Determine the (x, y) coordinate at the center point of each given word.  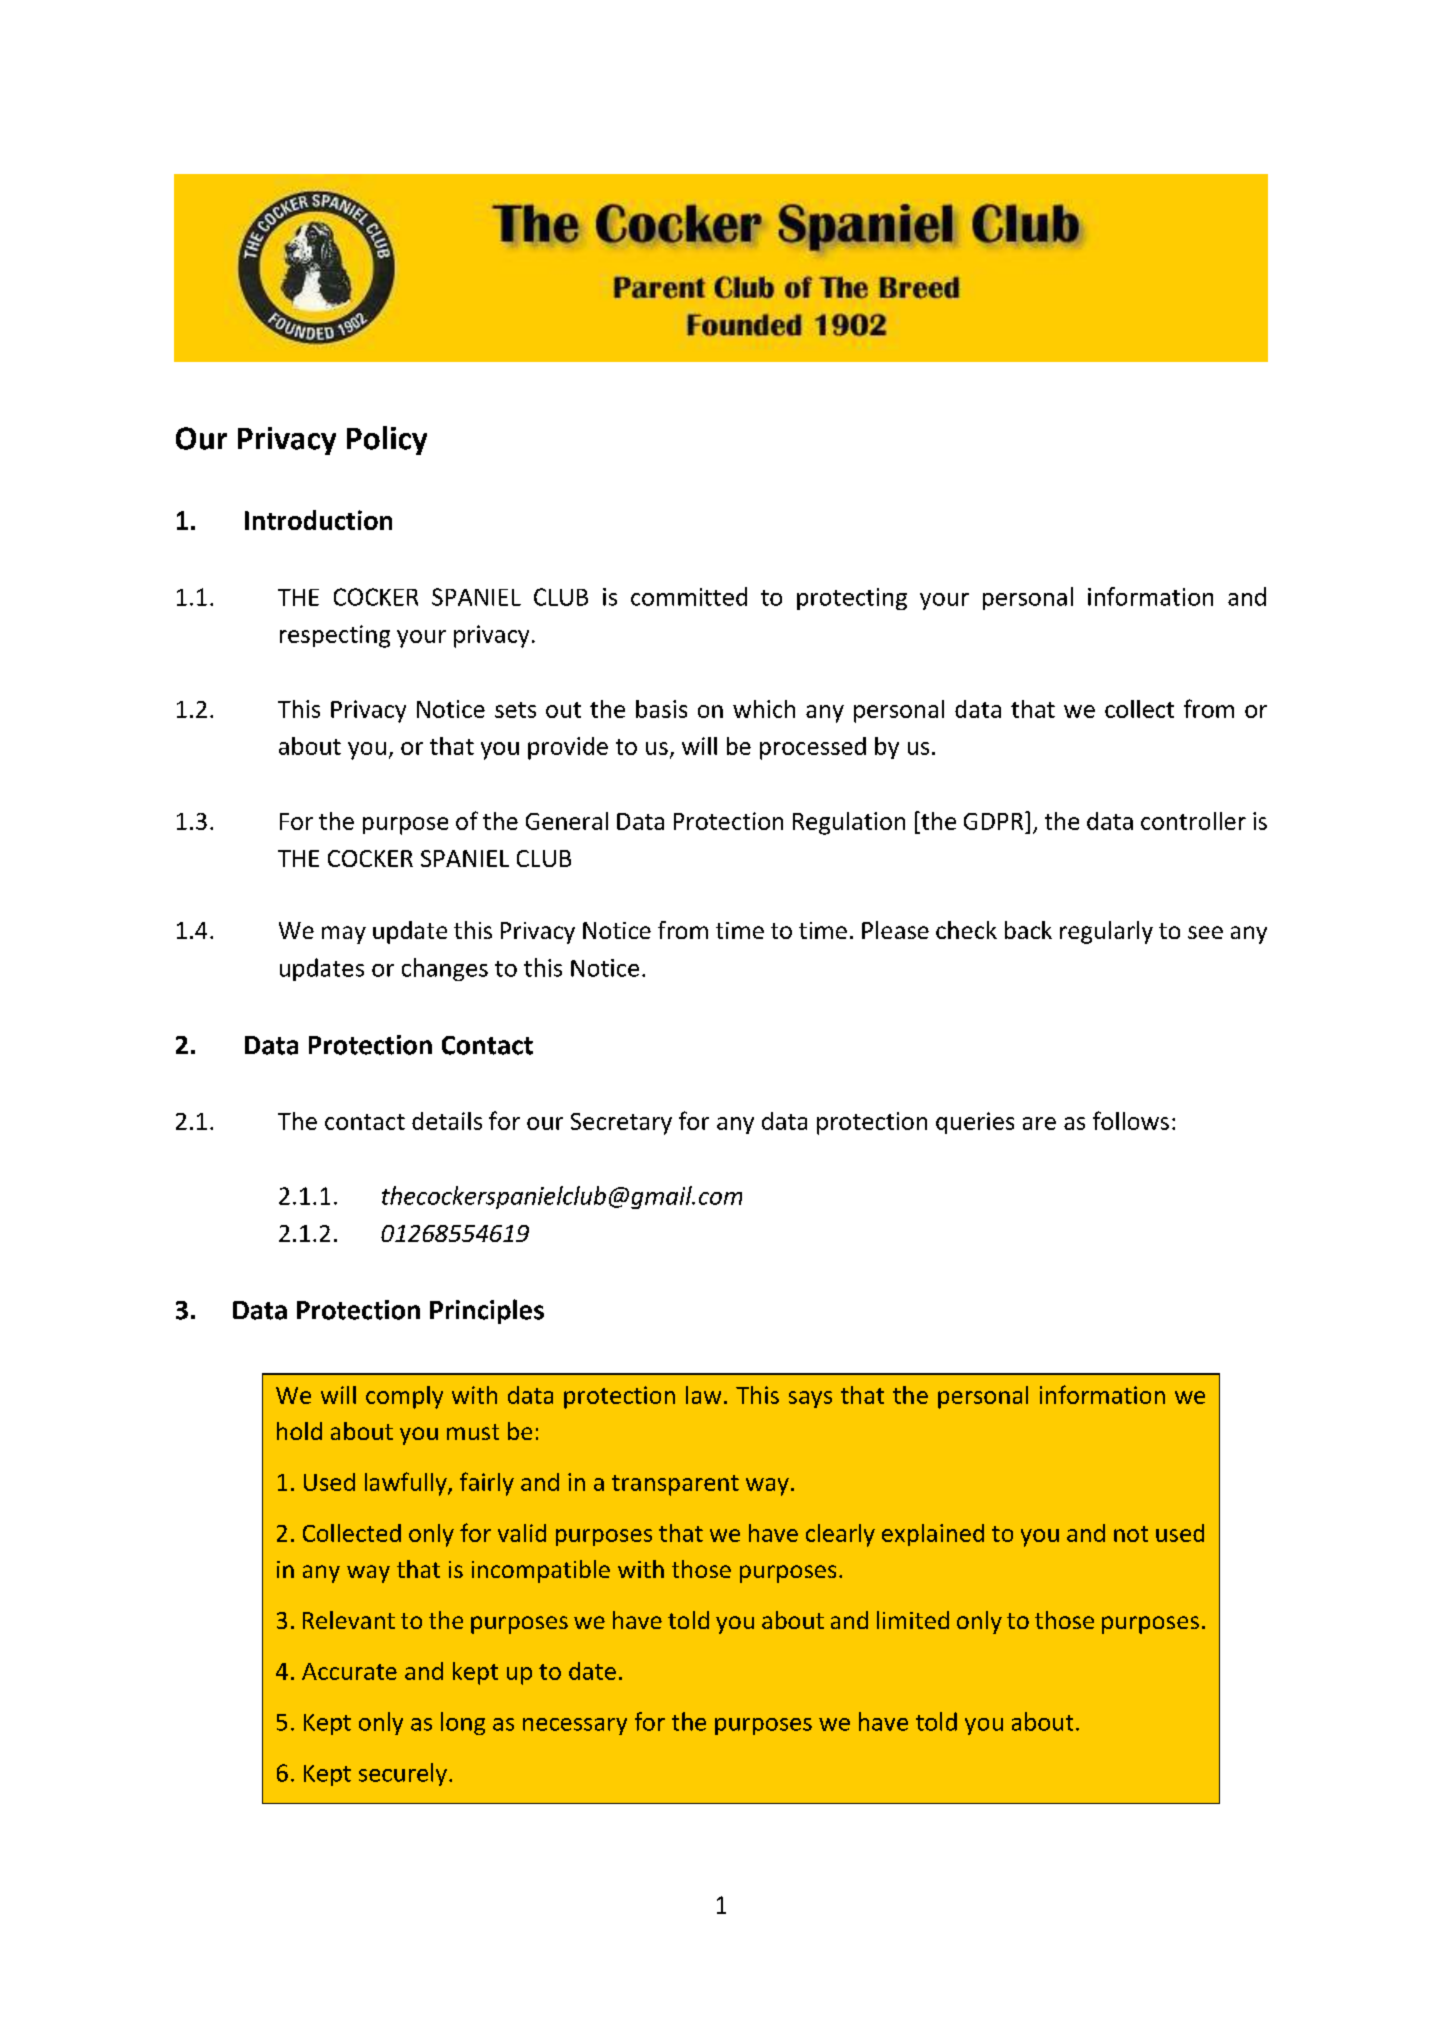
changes (445, 969)
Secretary (621, 1124)
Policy (387, 440)
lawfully (407, 1484)
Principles (487, 1311)
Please (895, 930)
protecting (852, 599)
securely (403, 1774)
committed (689, 596)
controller (1193, 821)
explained (933, 1535)
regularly (1106, 932)
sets (515, 710)
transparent (675, 1485)
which (764, 709)
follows (1131, 1120)
